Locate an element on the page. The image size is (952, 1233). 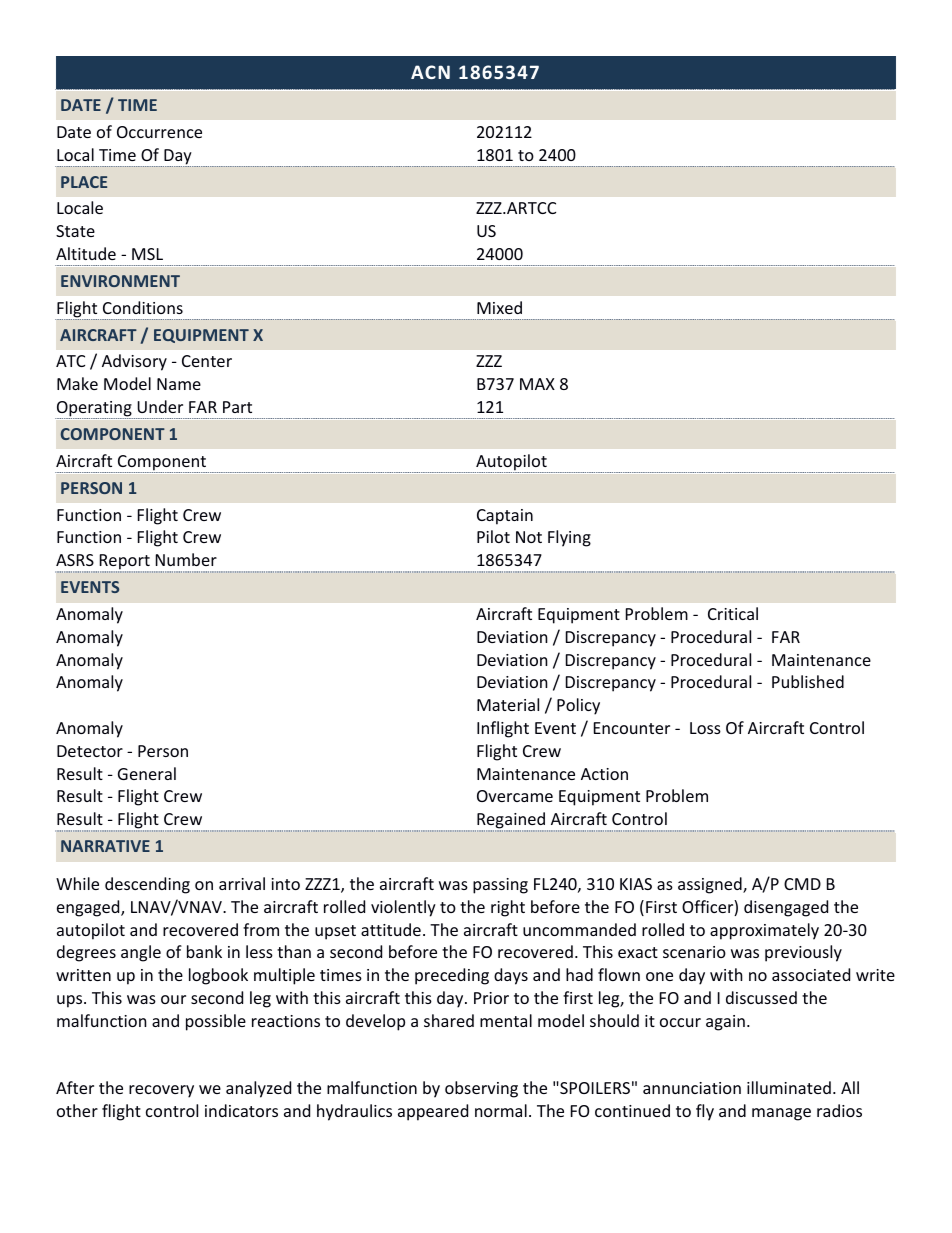
illuminated is located at coordinates (789, 1087).
